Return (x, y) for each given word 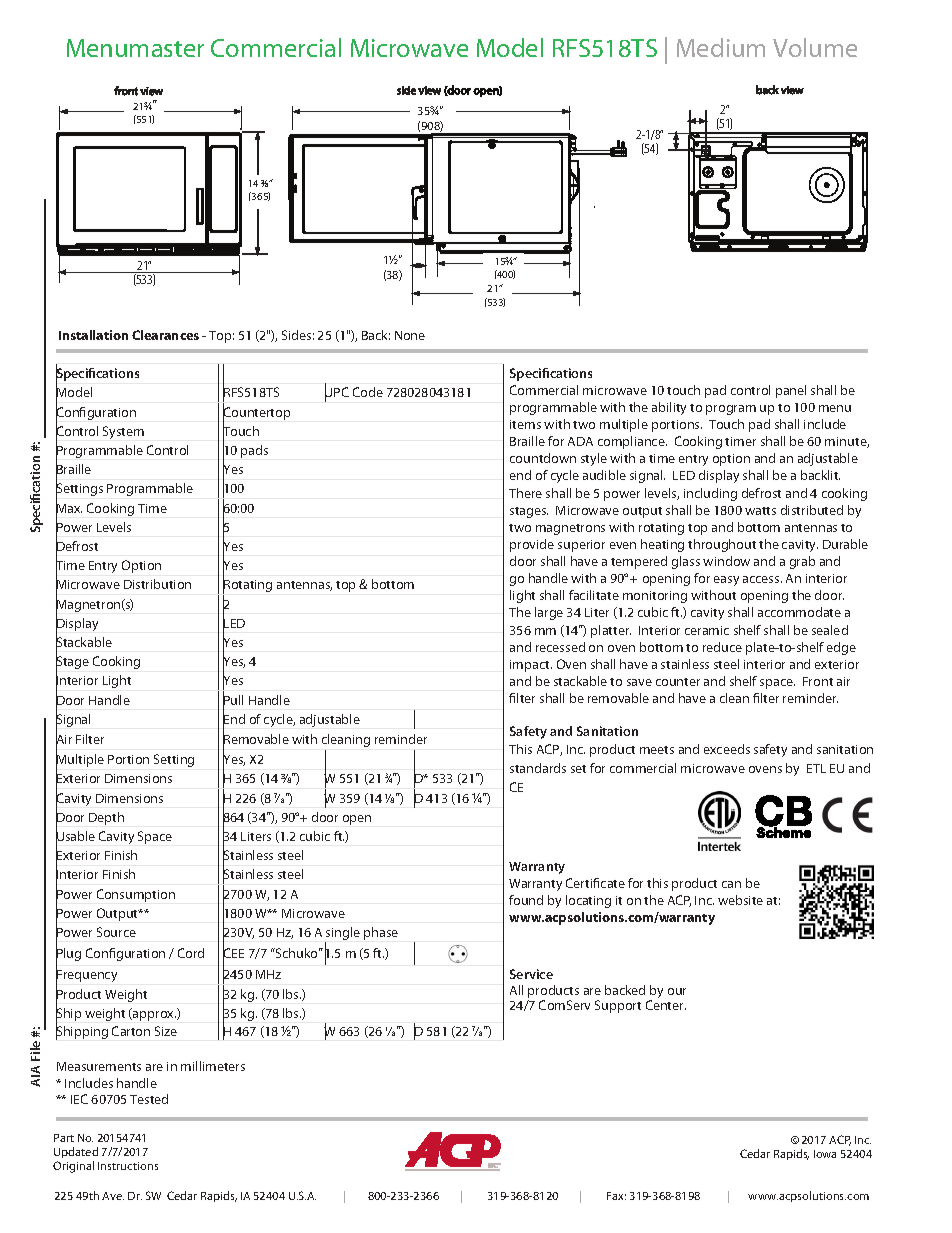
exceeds (727, 749)
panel (791, 391)
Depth (106, 818)
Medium (721, 47)
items (525, 424)
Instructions (128, 1166)
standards (538, 768)
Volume (815, 47)
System (123, 432)
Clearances (165, 335)
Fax (616, 1196)
